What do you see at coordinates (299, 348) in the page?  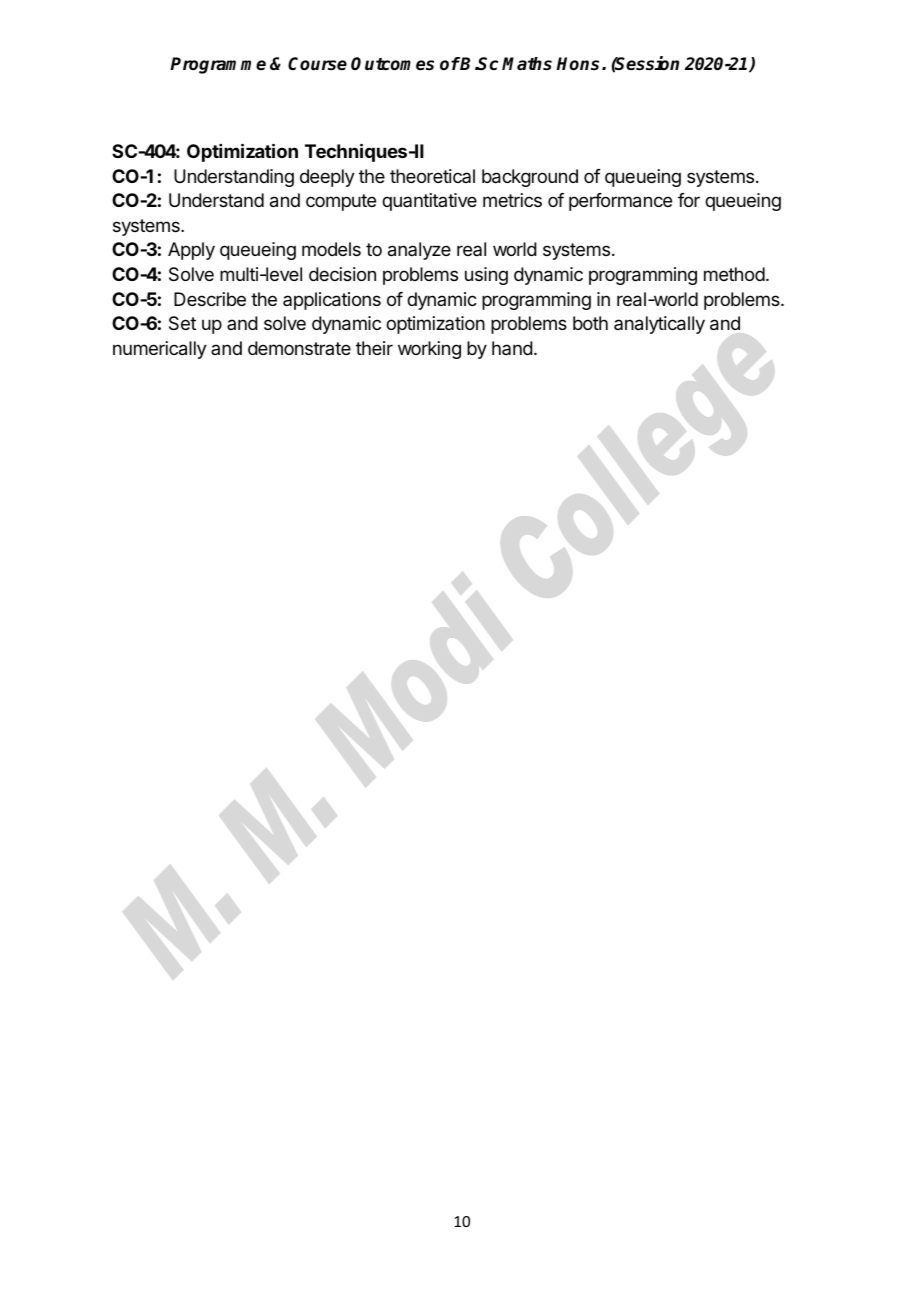 I see `demonstrate` at bounding box center [299, 348].
